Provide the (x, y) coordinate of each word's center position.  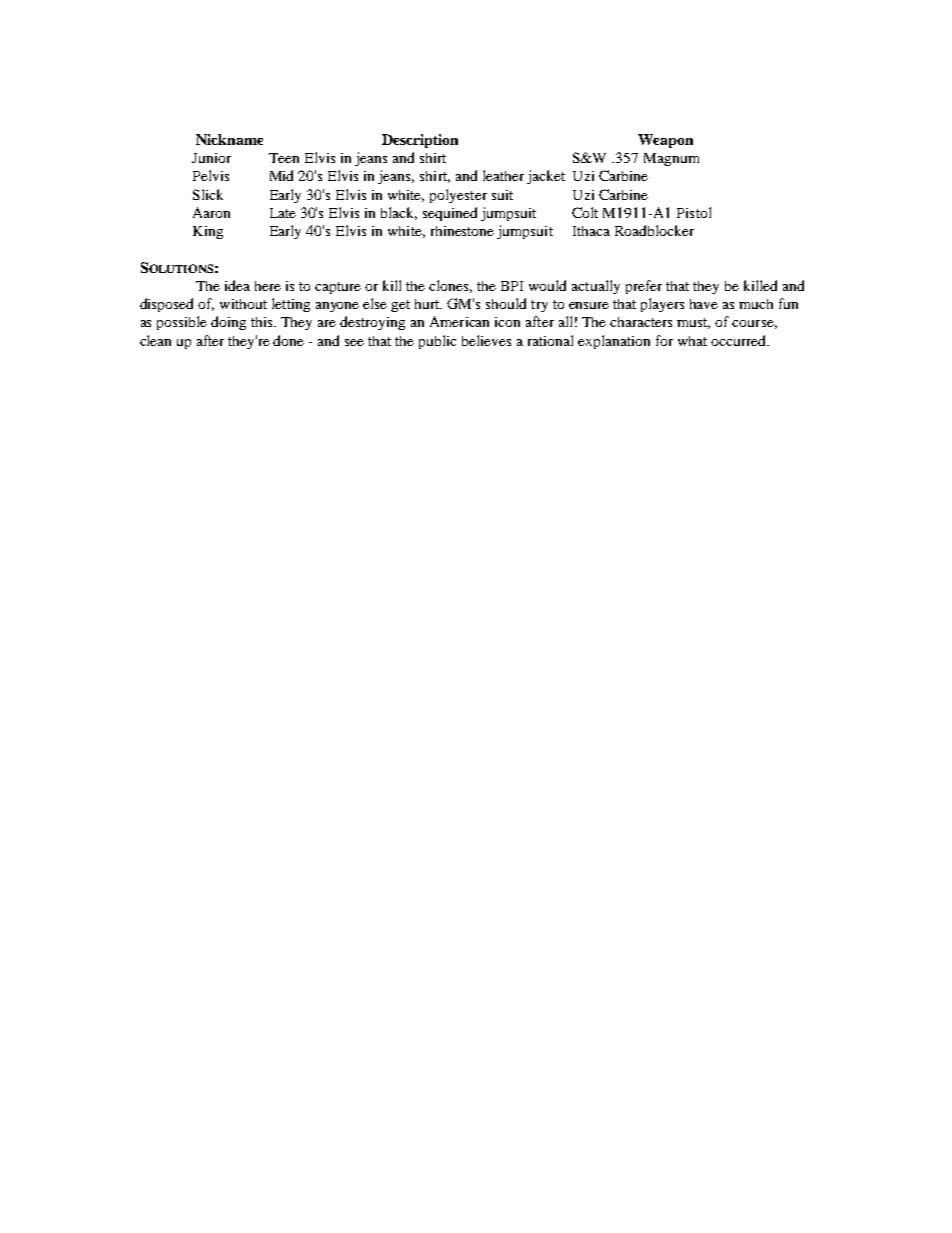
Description (420, 141)
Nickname (229, 139)
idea (237, 285)
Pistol (694, 212)
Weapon (665, 141)
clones (450, 286)
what (692, 341)
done (288, 340)
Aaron (211, 212)
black (399, 213)
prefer (644, 287)
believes (486, 340)
